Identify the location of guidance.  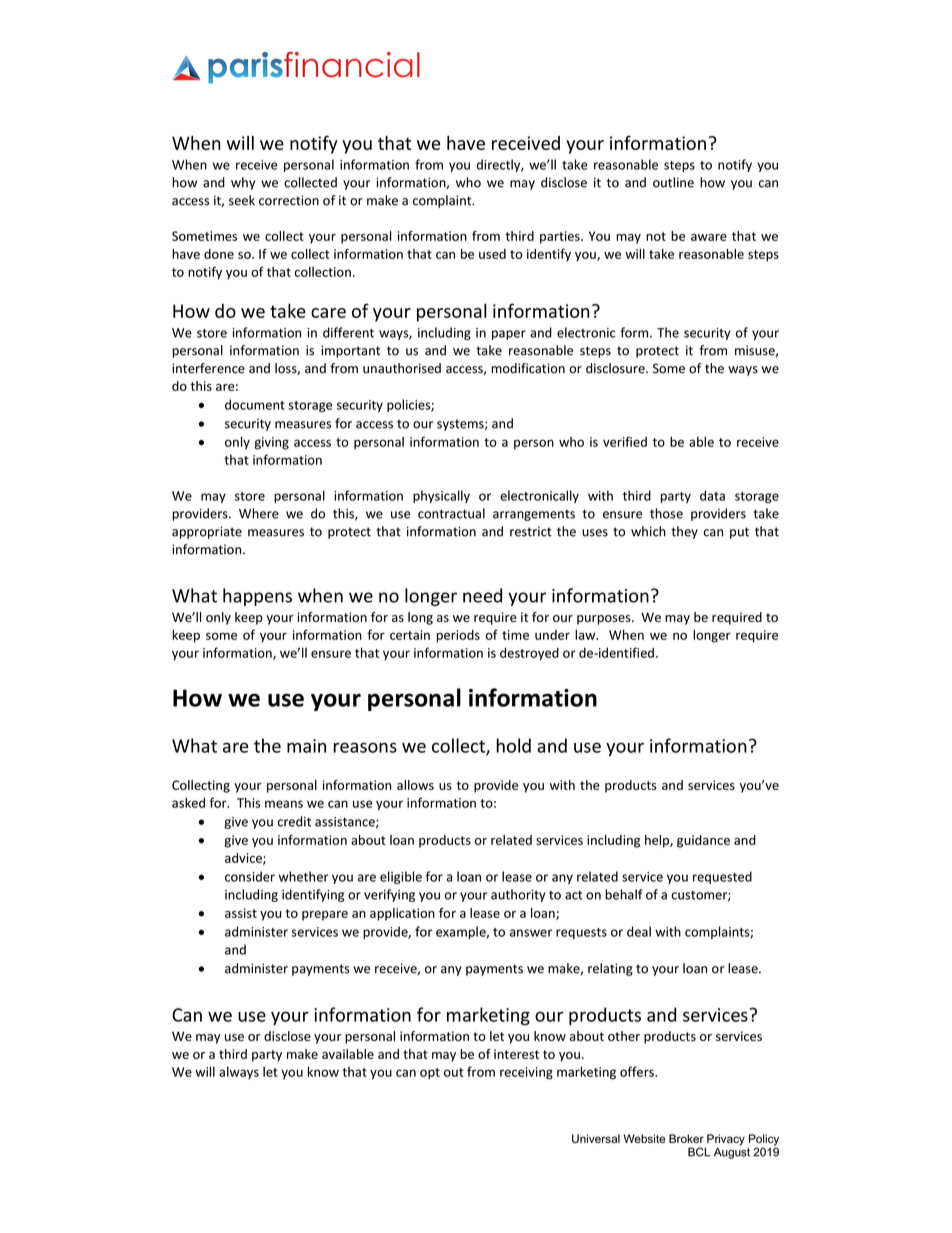
(703, 841).
